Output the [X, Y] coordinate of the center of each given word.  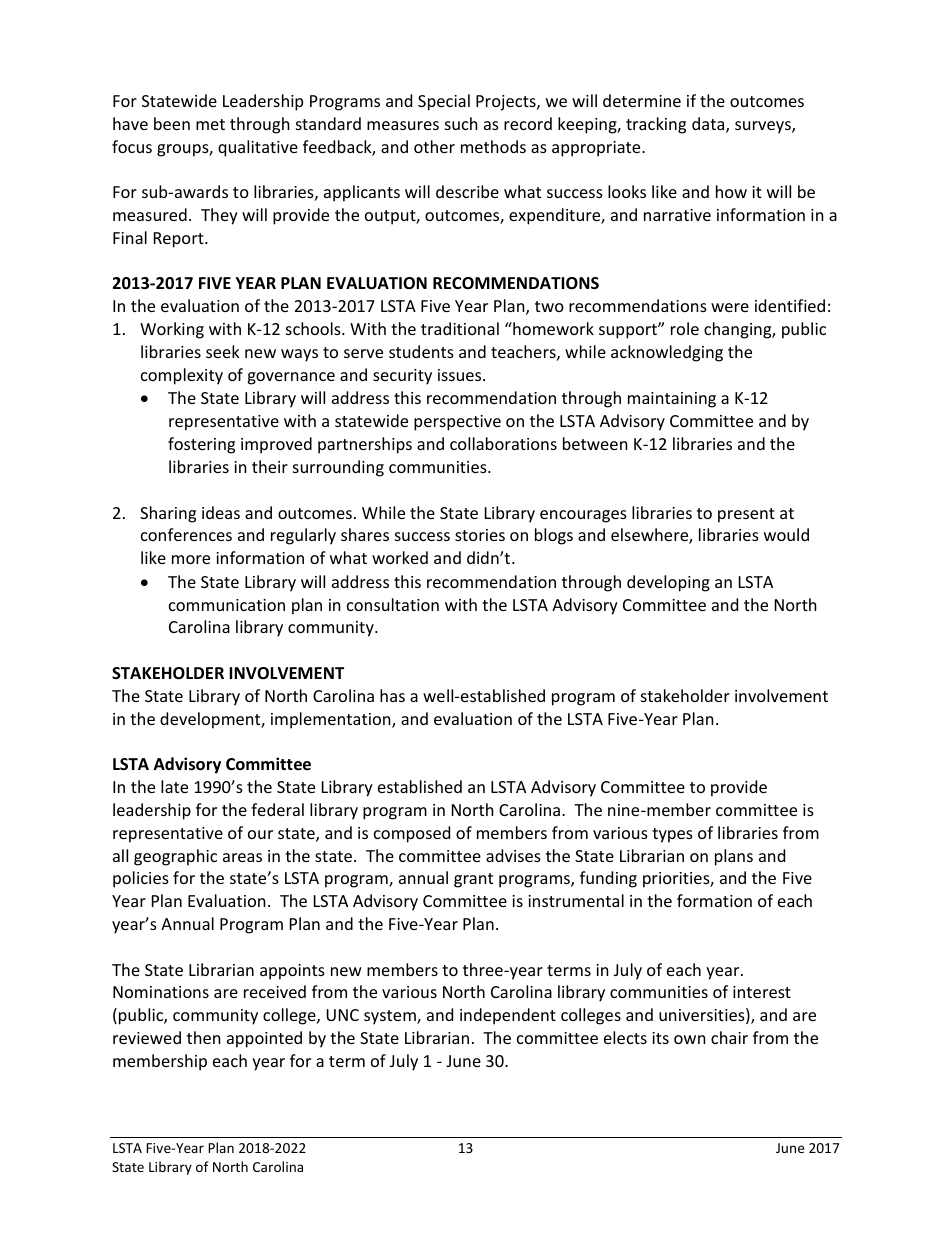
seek [223, 351]
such [461, 123]
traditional [460, 328]
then [204, 1037]
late [174, 786]
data [709, 125]
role [685, 328]
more [191, 559]
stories [480, 535]
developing [668, 583]
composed [412, 834]
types [672, 835]
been [172, 123]
